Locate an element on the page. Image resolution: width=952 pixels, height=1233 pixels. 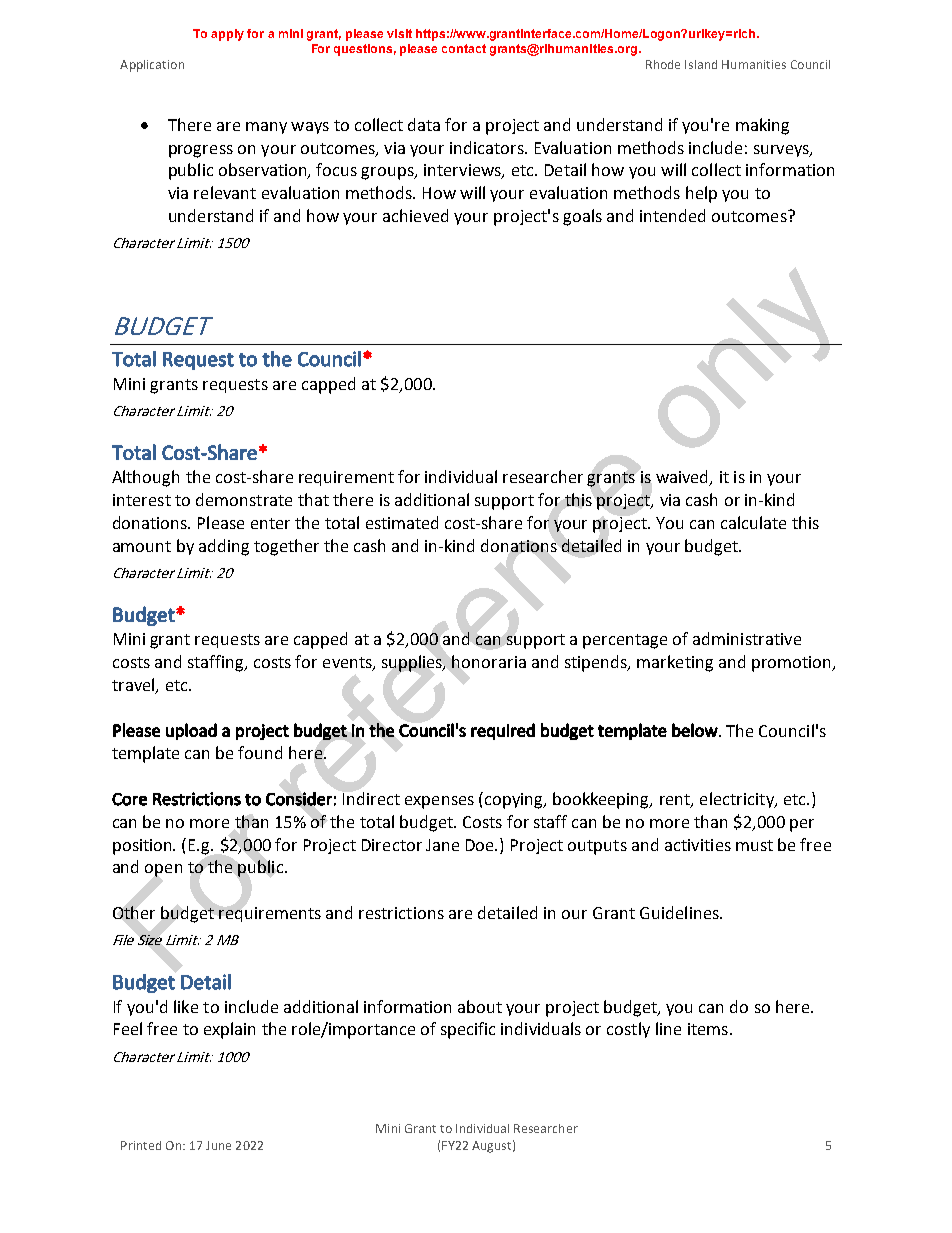
activities is located at coordinates (698, 845).
